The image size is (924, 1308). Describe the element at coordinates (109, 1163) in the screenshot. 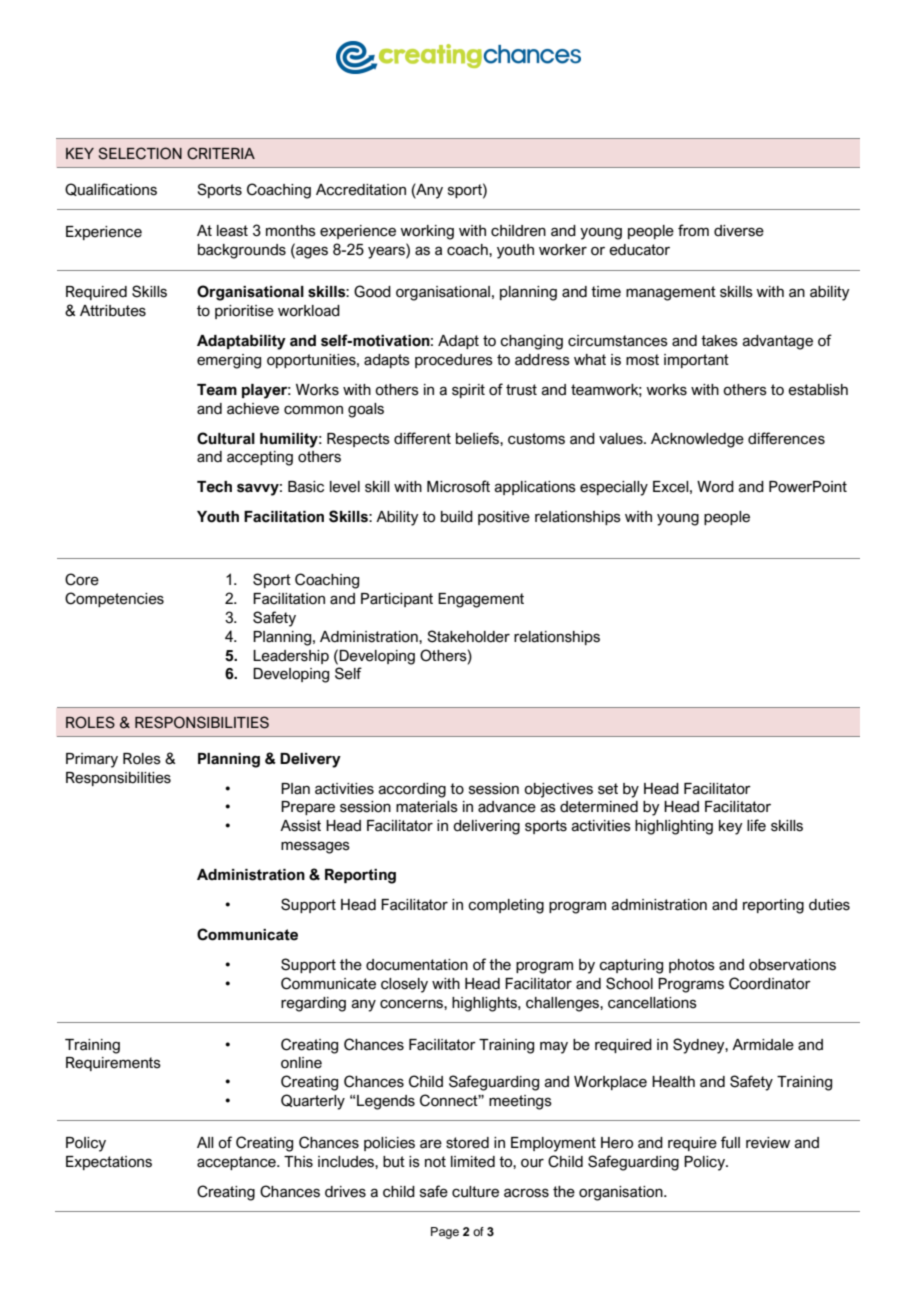

I see `Expectations` at that location.
